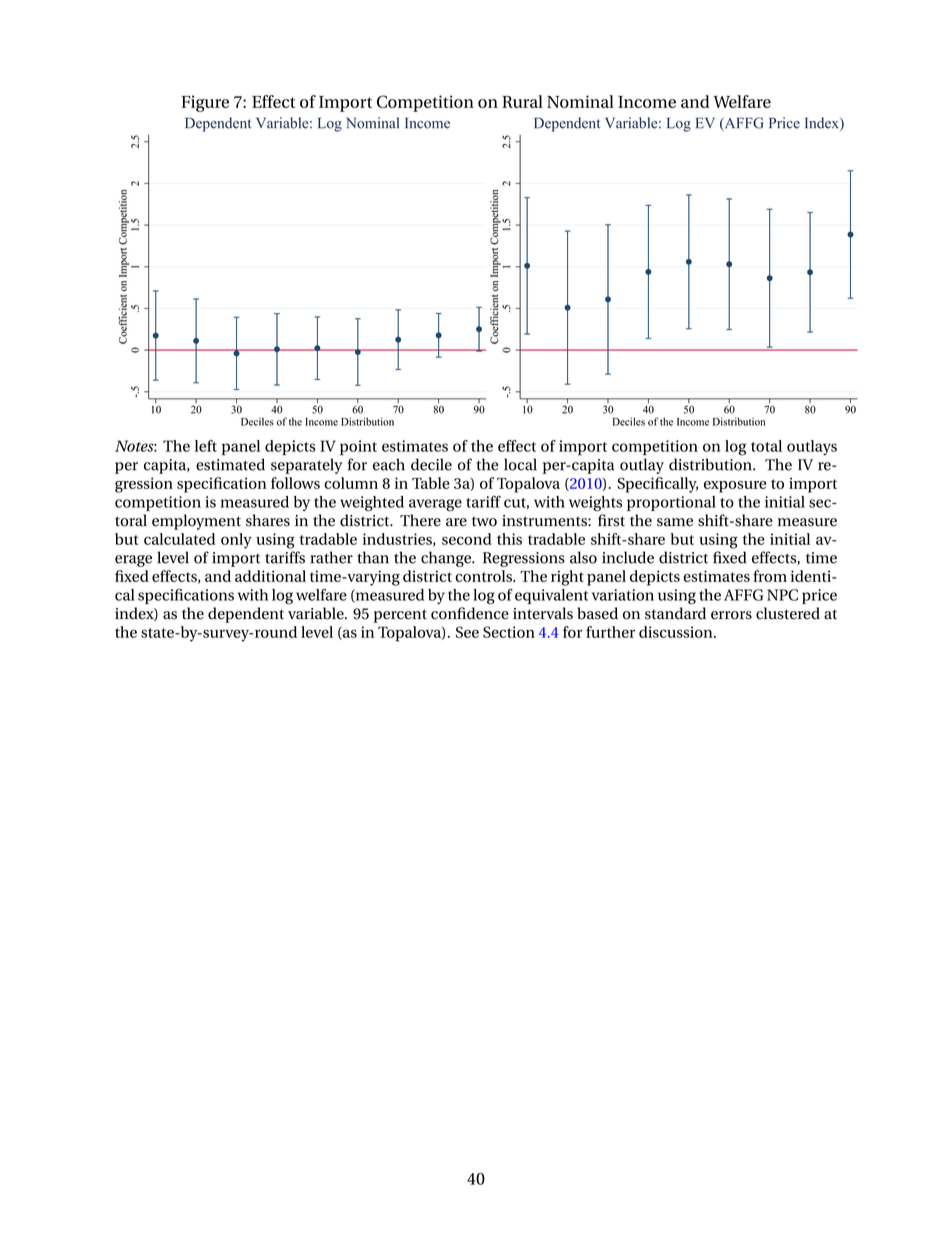 Image resolution: width=952 pixels, height=1233 pixels. What do you see at coordinates (522, 101) in the screenshot?
I see `Rural` at bounding box center [522, 101].
